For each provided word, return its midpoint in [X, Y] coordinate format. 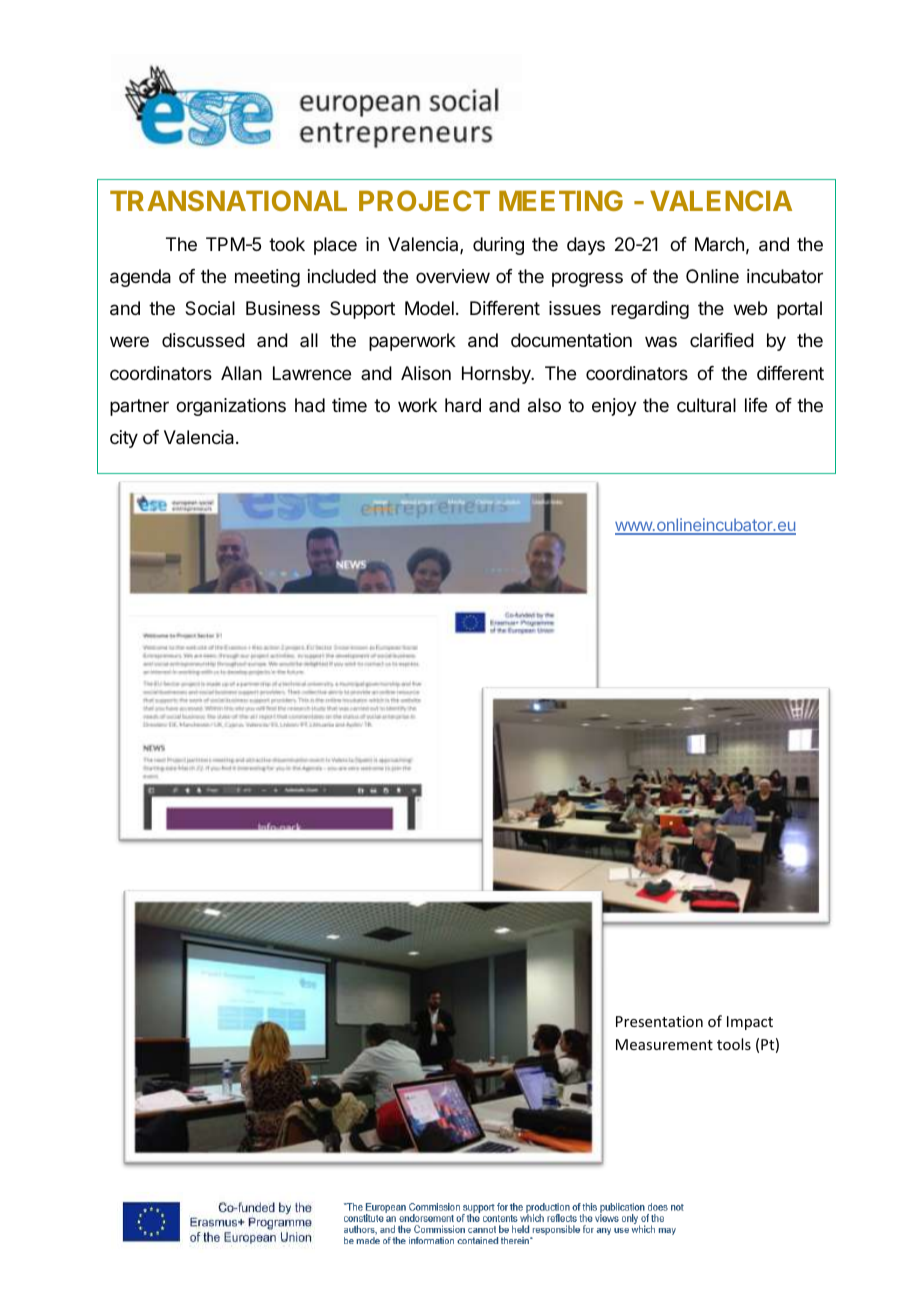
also [544, 405]
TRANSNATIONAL [228, 200]
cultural [706, 405]
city [124, 439]
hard [463, 405]
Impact [750, 1023]
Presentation [659, 1021]
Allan [241, 373]
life [756, 405]
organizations [231, 407]
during [498, 246]
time [349, 405]
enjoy [614, 407]
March [719, 244]
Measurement [664, 1044]
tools [734, 1044]
